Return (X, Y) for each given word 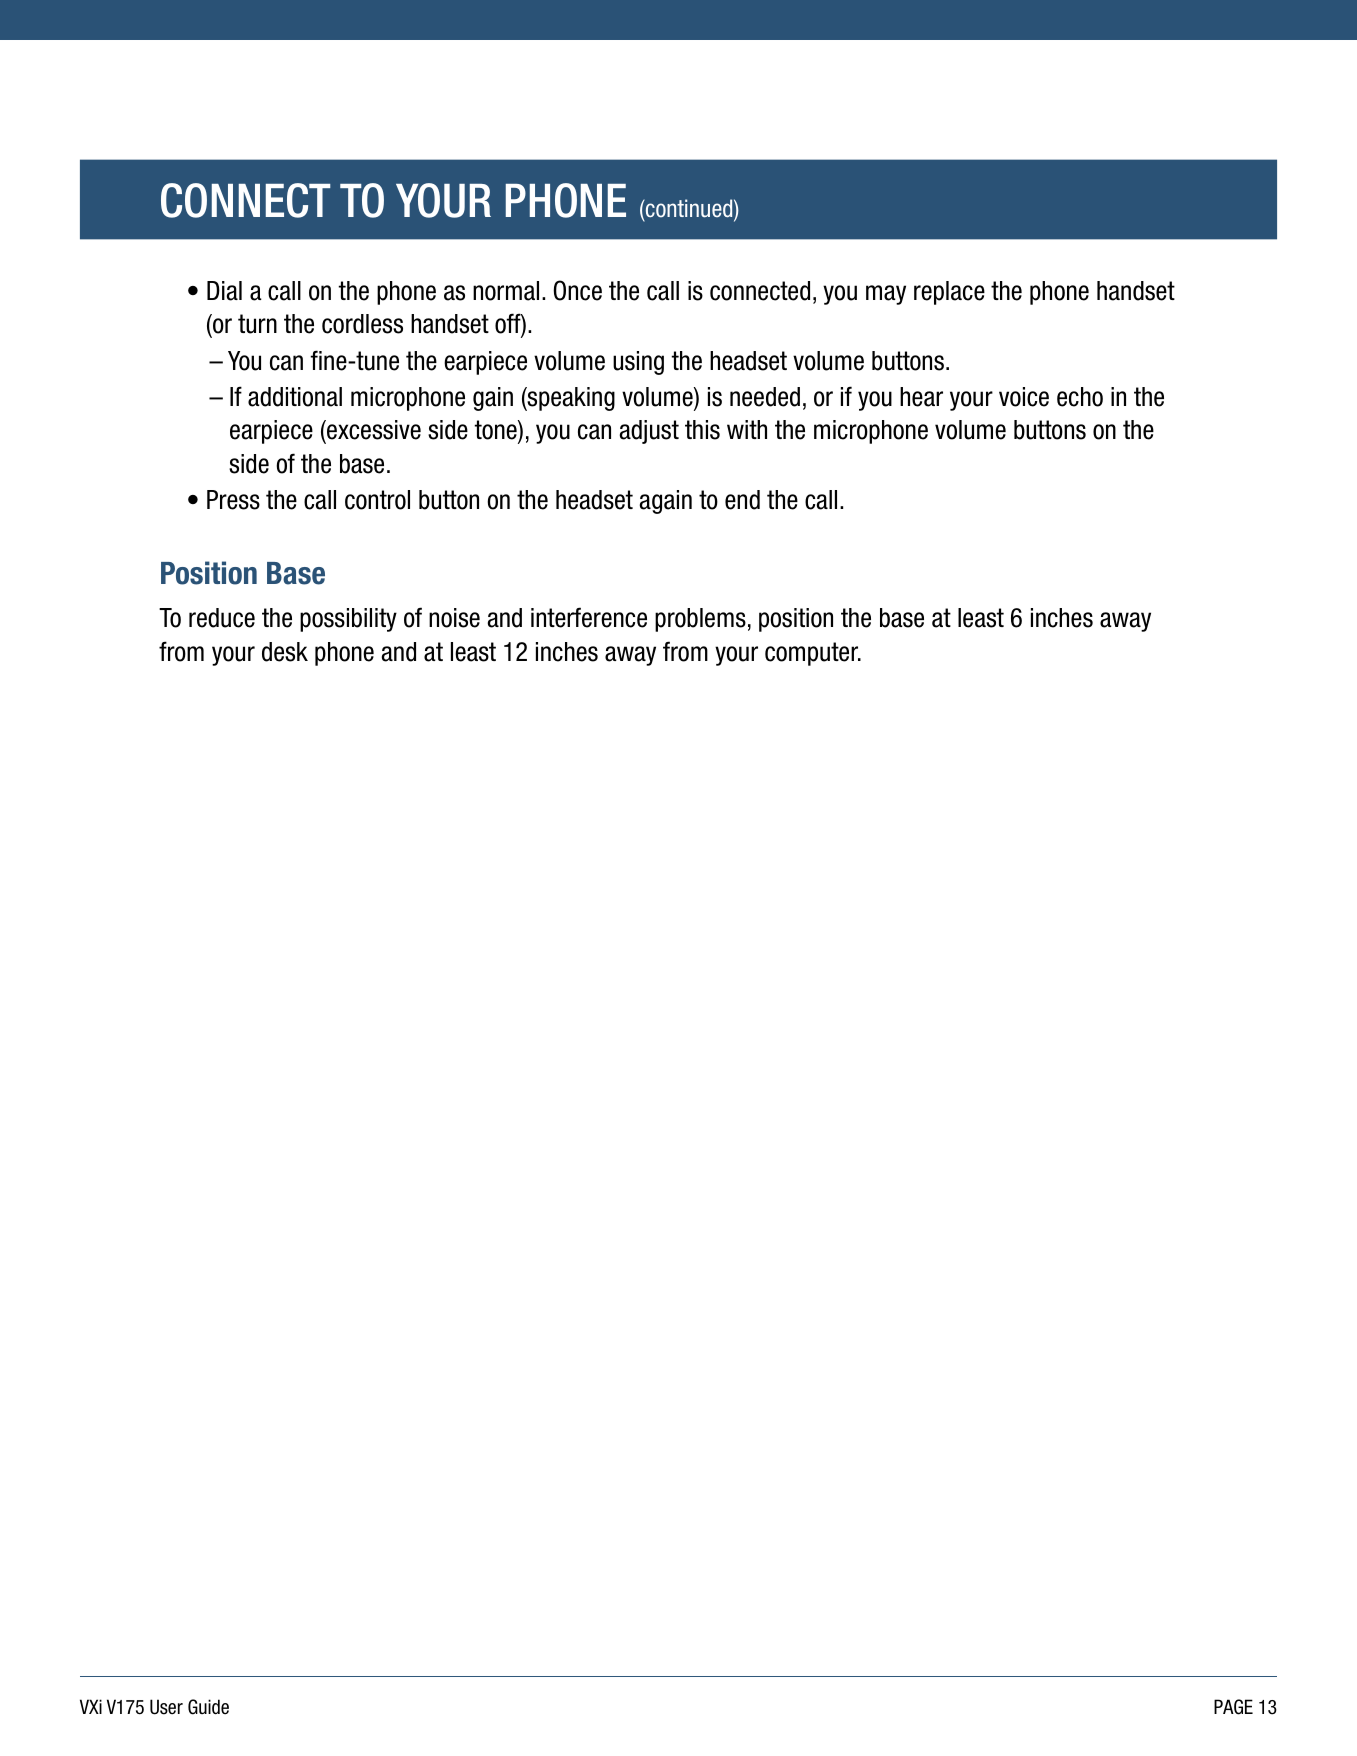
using (638, 363)
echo (1080, 397)
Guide (208, 1707)
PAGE (1233, 1707)
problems (700, 620)
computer (813, 654)
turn (257, 324)
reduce (222, 618)
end (742, 500)
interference (589, 617)
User (166, 1707)
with (747, 429)
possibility (348, 620)
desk (285, 652)
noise (454, 618)
